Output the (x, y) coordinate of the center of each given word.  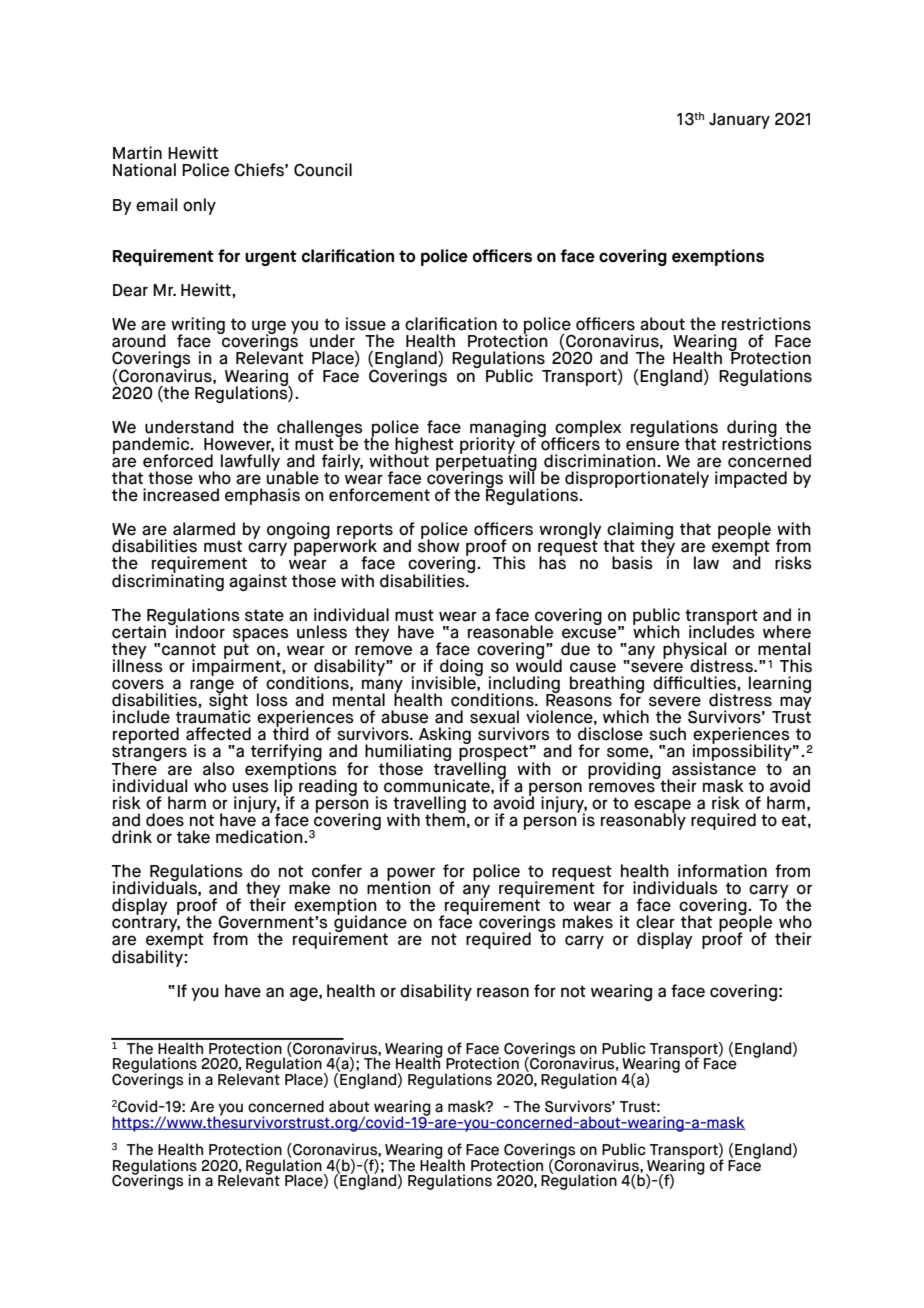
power (411, 875)
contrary (146, 924)
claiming (639, 532)
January (739, 121)
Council (323, 170)
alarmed (204, 529)
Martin (137, 153)
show (438, 545)
